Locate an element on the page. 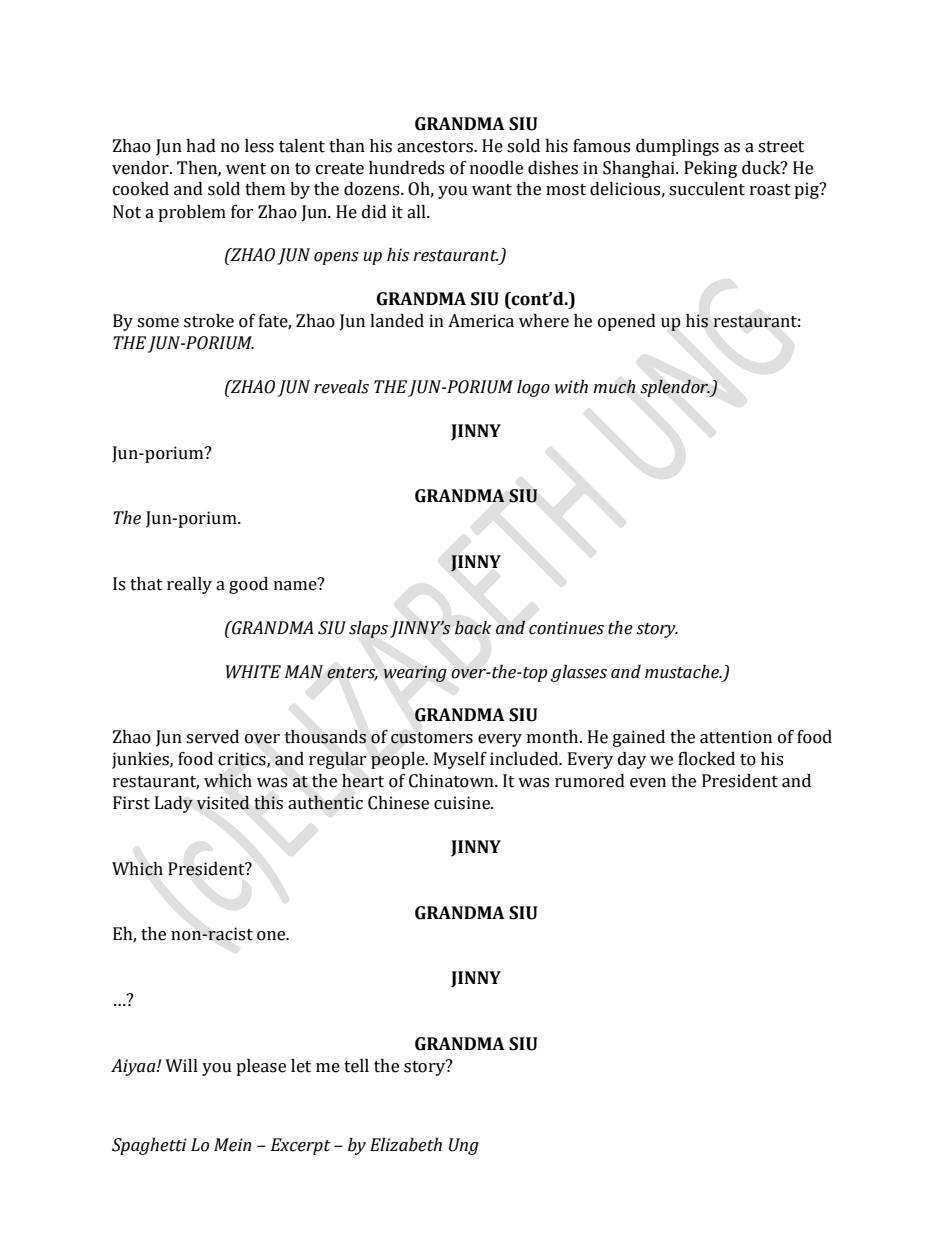  Elizabeth is located at coordinates (406, 1145).
